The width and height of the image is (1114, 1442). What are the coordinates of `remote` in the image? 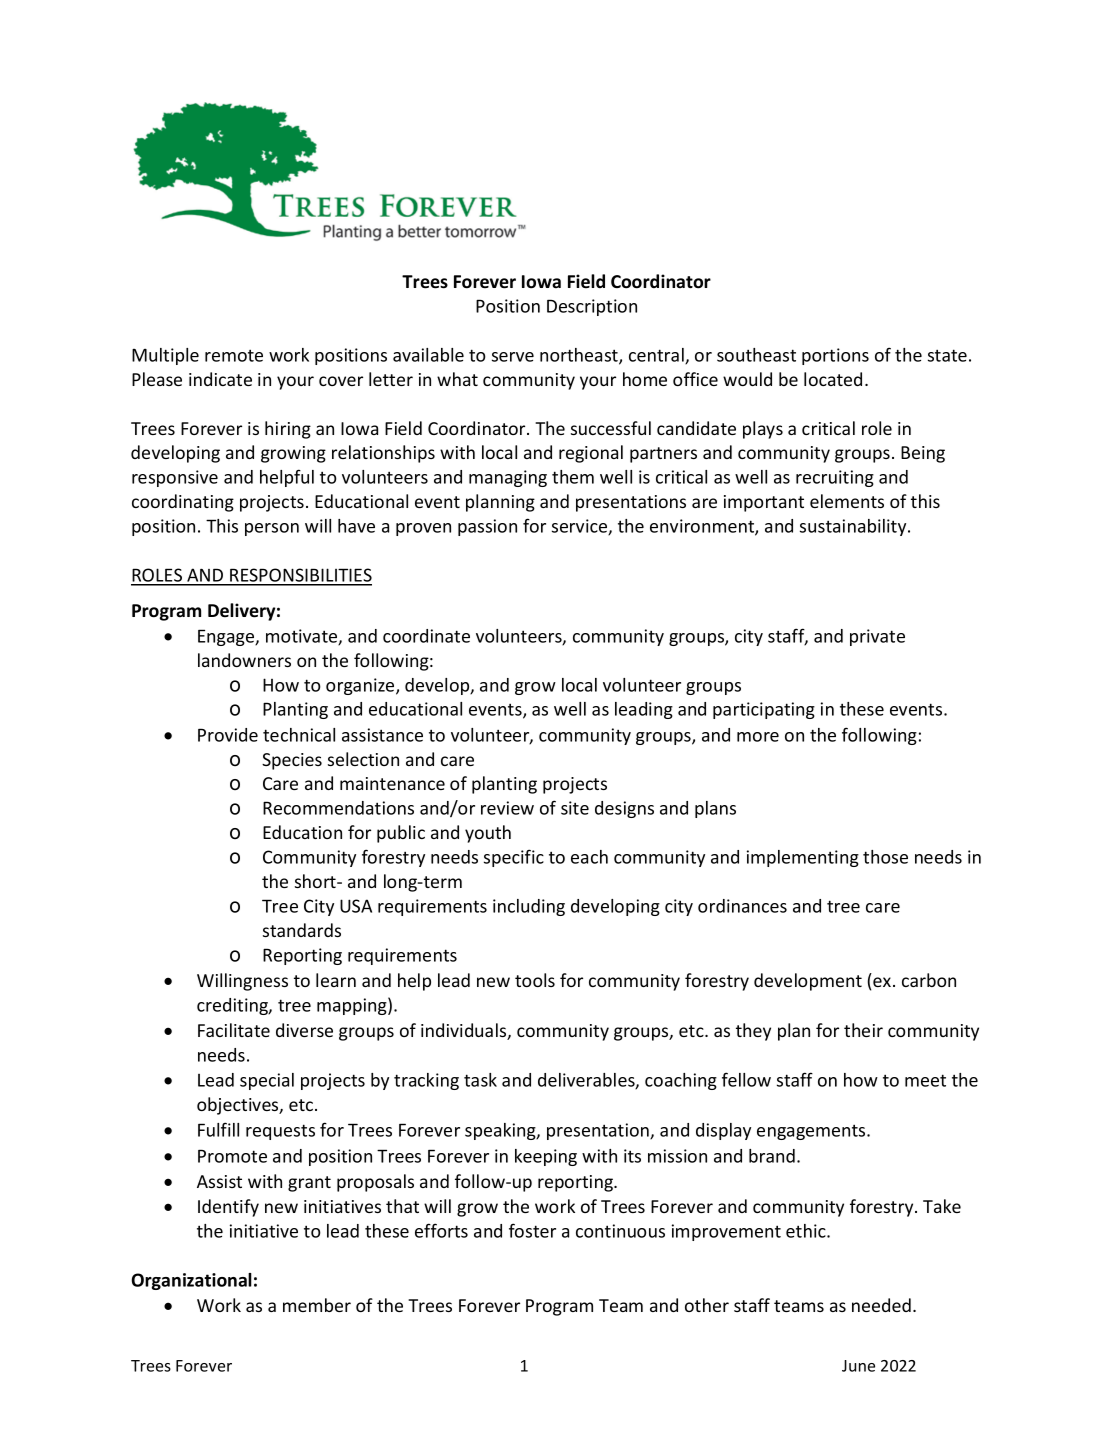 It's located at (234, 355).
